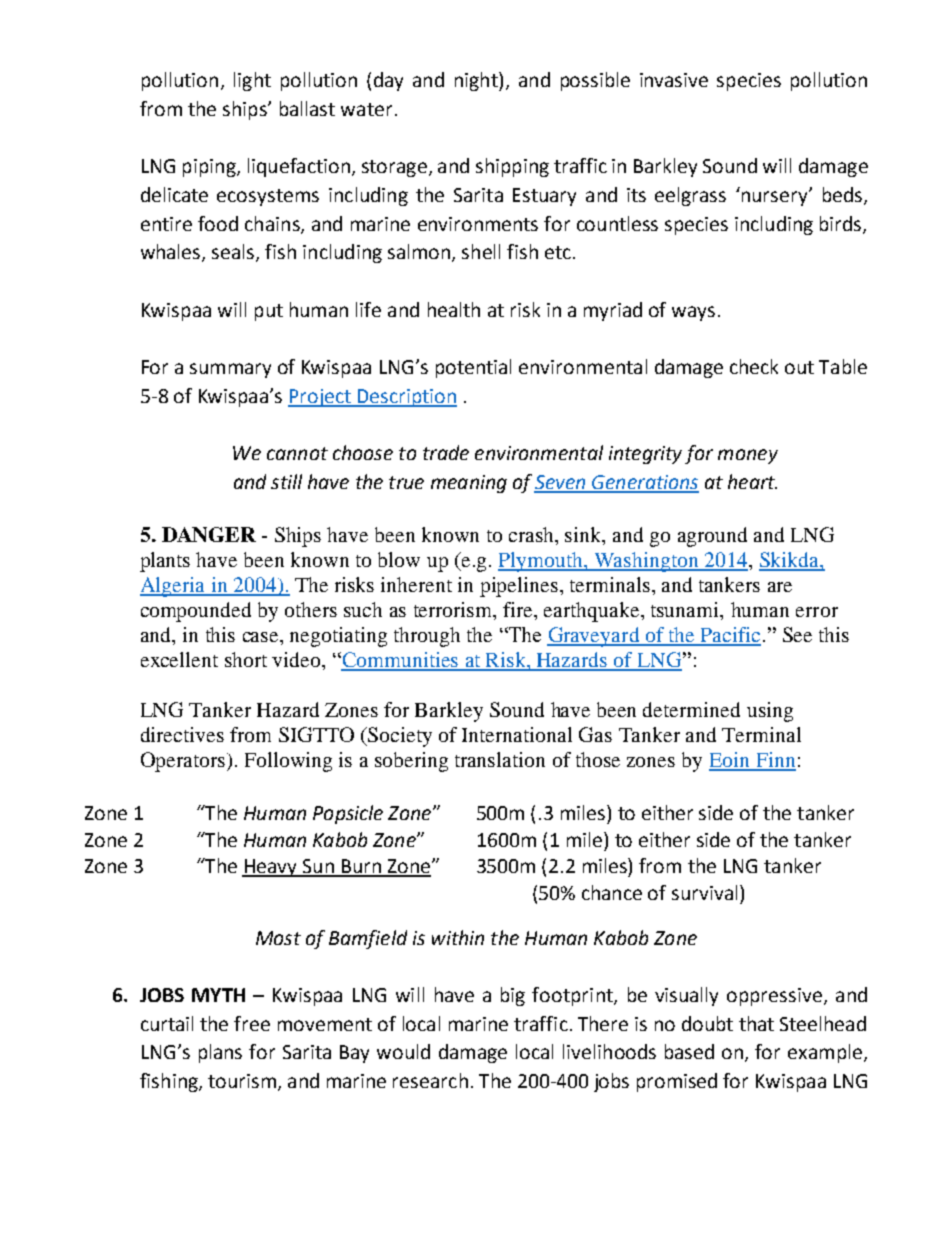  I want to click on Heavy, so click(271, 868).
